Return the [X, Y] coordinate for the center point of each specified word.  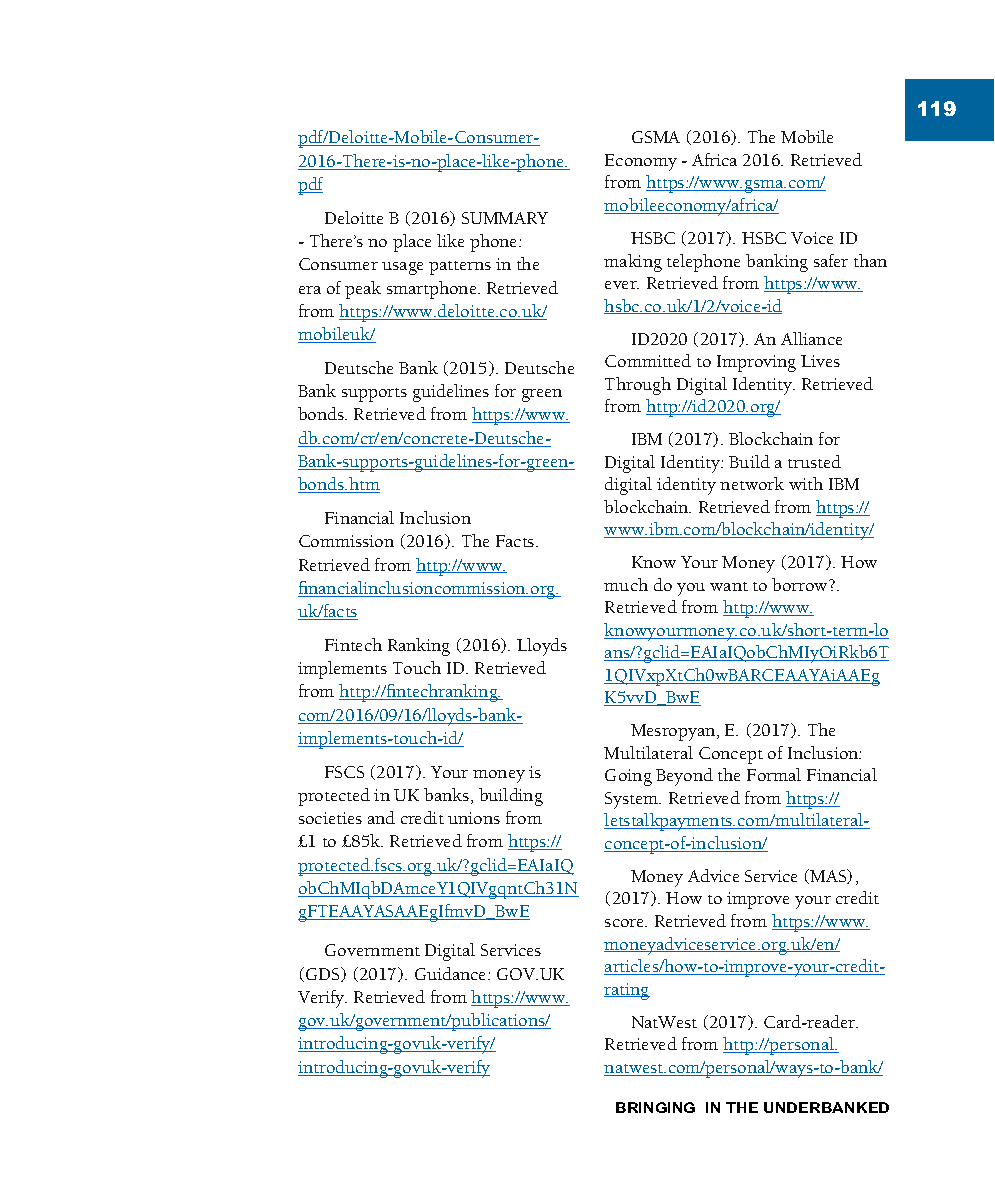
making [633, 263]
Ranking [419, 647]
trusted [814, 461]
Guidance [452, 973]
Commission [346, 541]
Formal [774, 774]
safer [831, 260]
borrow [801, 584]
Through [638, 386]
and [381, 817]
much [626, 584]
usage [402, 268]
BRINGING [655, 1107]
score [626, 923]
